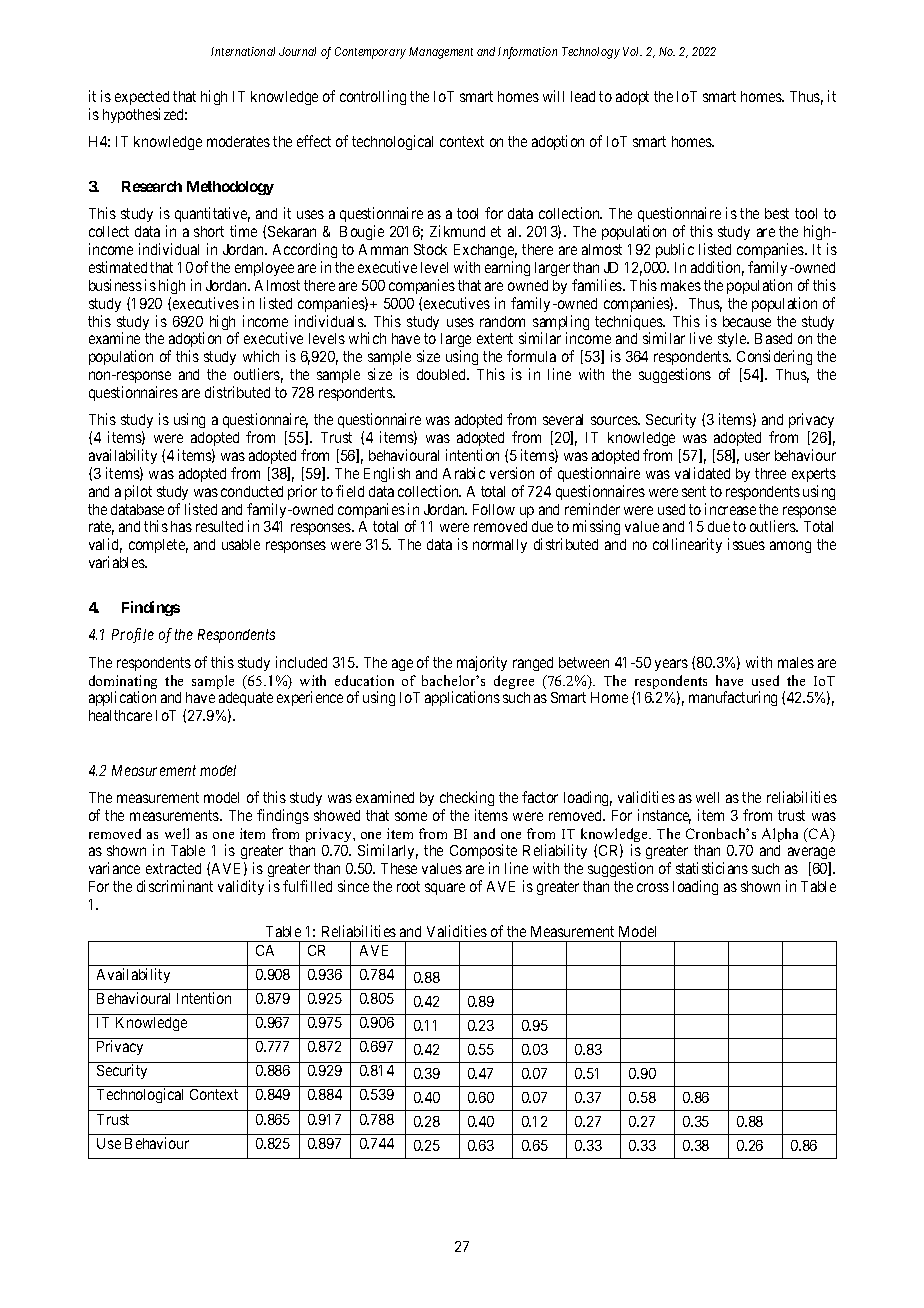 The width and height of the image is (924, 1308). Describe the element at coordinates (441, 53) in the image. I see `Management` at that location.
